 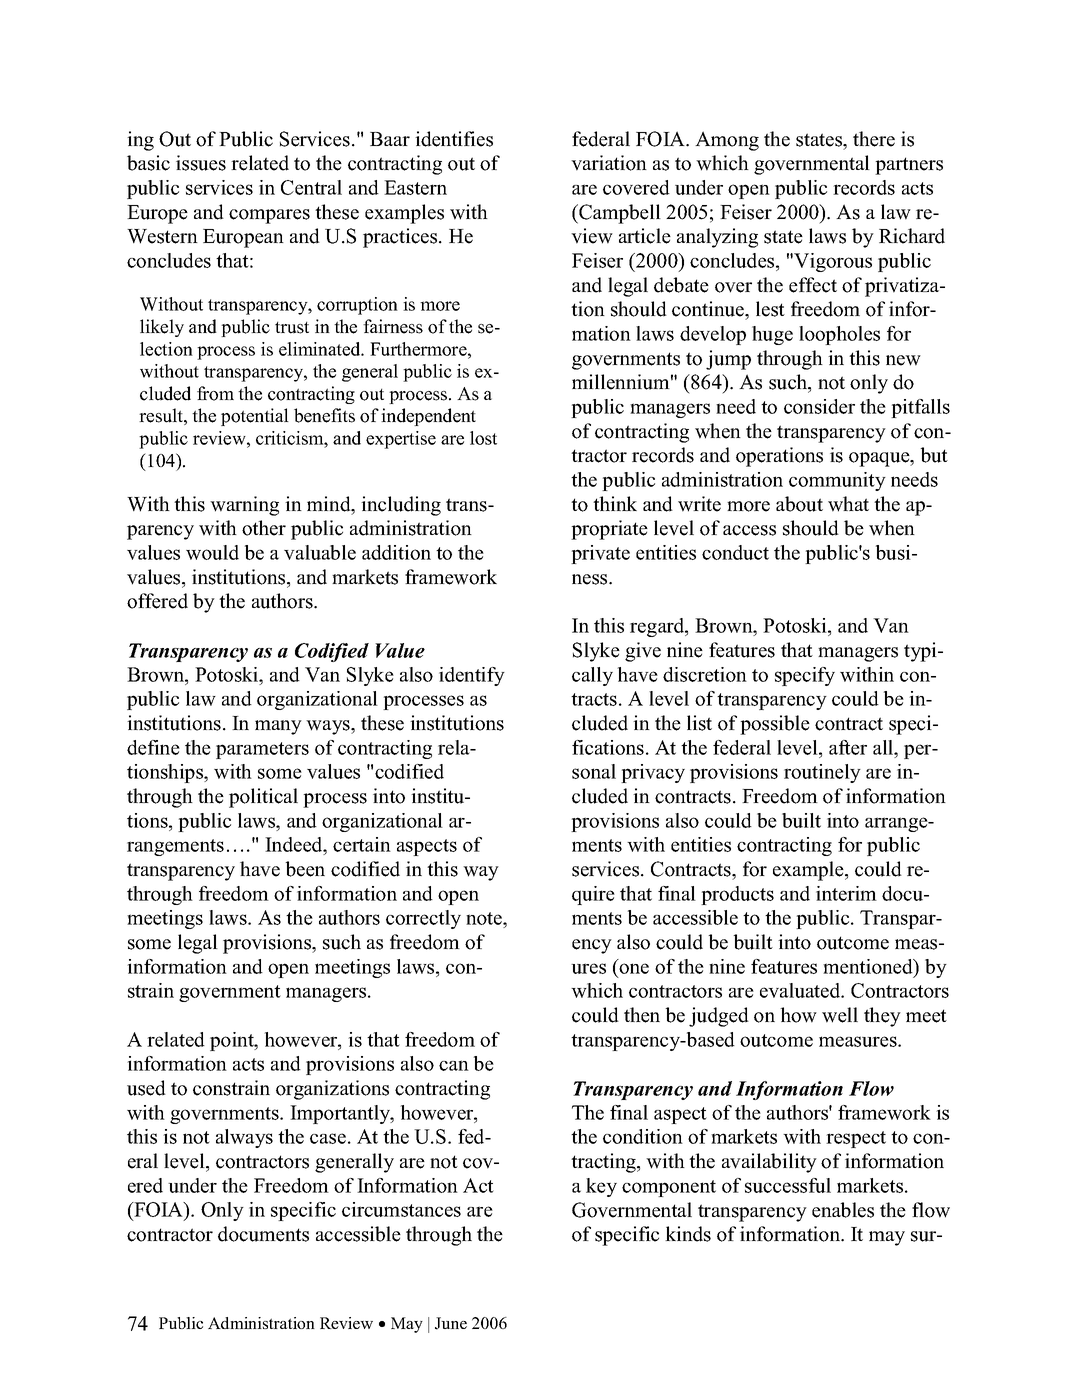 What do you see at coordinates (483, 438) in the screenshot?
I see `lost` at bounding box center [483, 438].
